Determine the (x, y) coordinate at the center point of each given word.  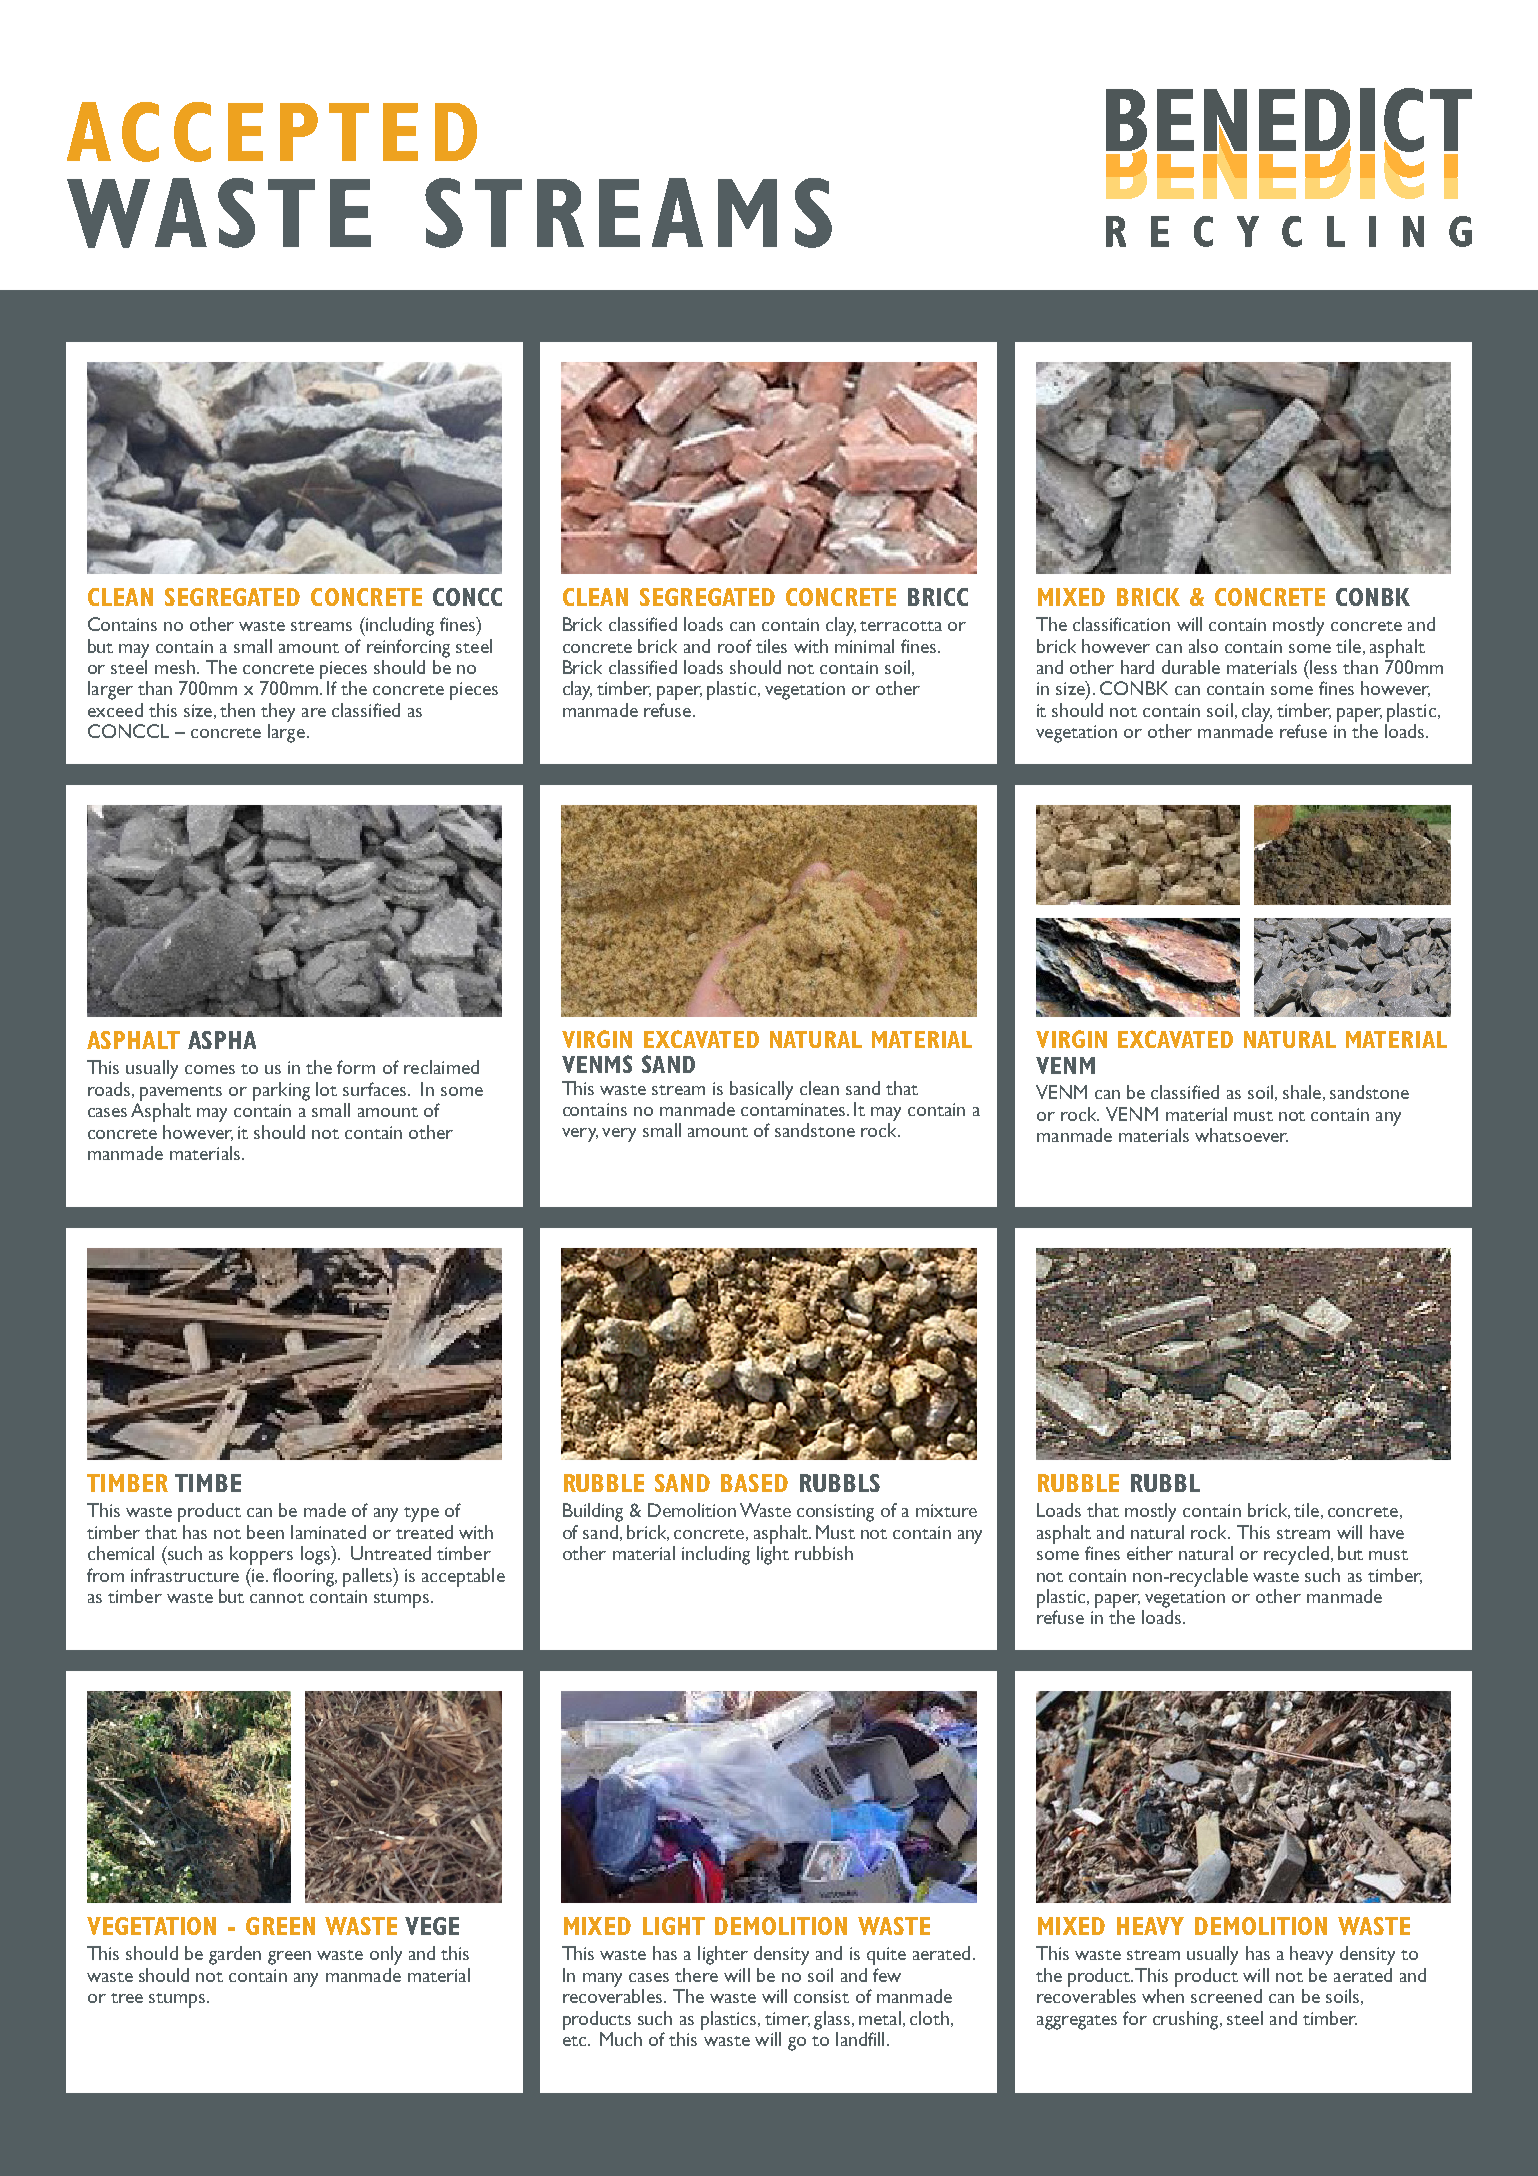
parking (281, 1091)
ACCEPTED (272, 132)
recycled (1296, 1555)
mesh (175, 667)
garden (235, 1955)
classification (1121, 624)
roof (735, 646)
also (1203, 646)
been (265, 1532)
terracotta (901, 626)
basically (761, 1090)
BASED (754, 1483)
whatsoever (1241, 1135)
